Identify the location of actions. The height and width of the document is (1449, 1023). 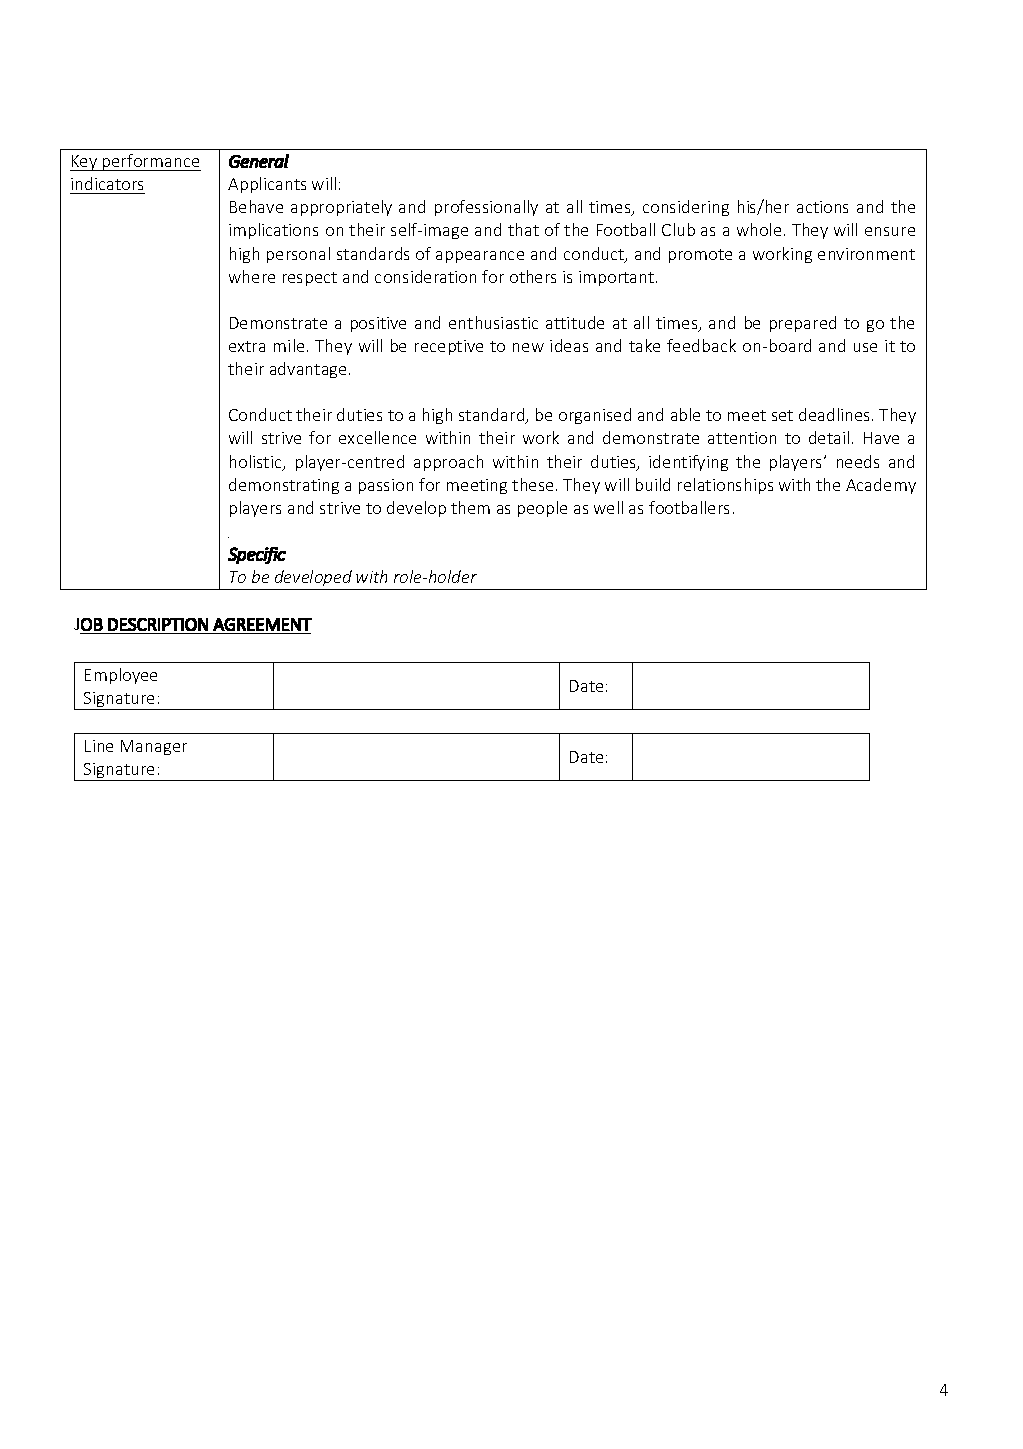
(822, 207).
